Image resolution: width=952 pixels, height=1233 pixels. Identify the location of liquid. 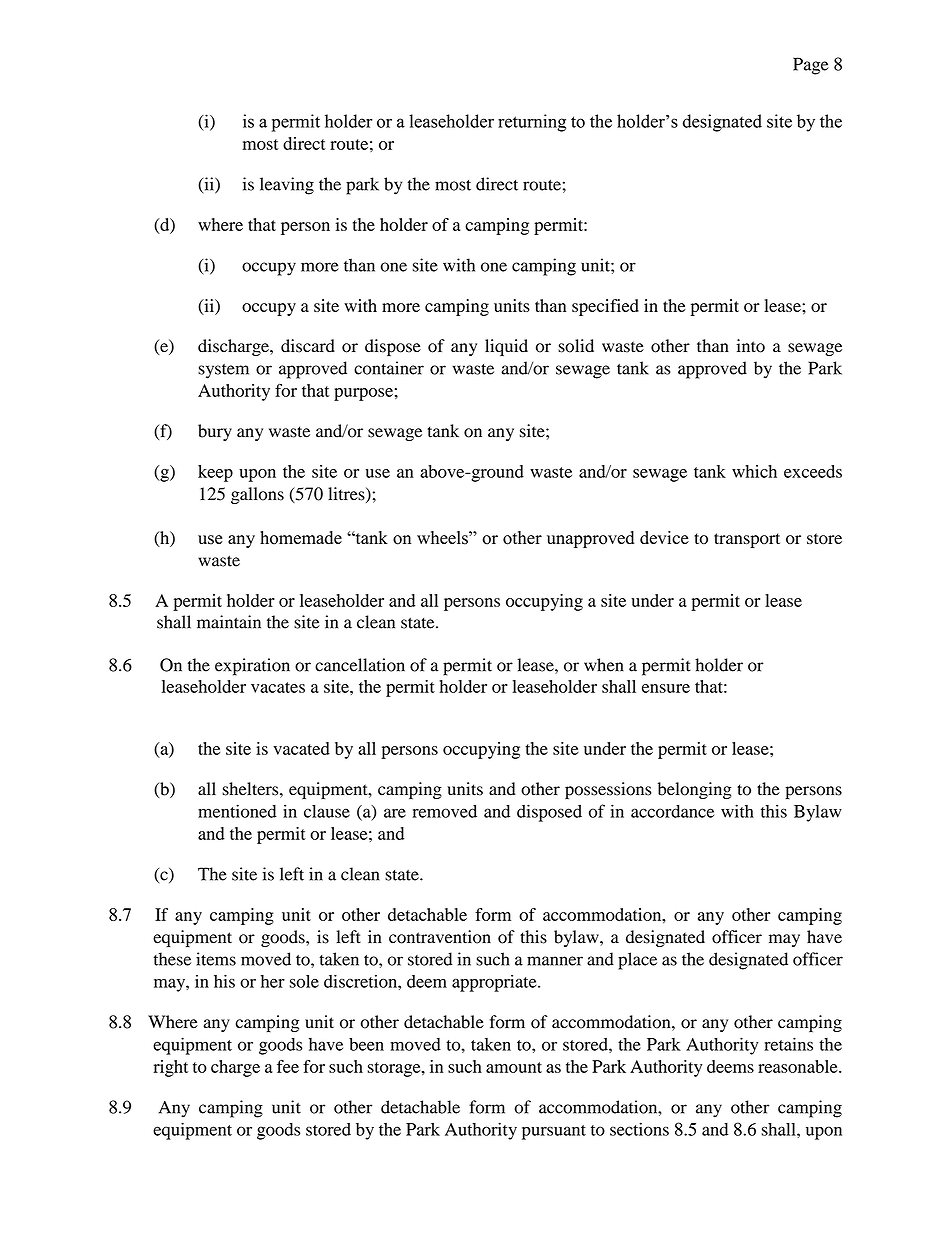
(506, 347).
